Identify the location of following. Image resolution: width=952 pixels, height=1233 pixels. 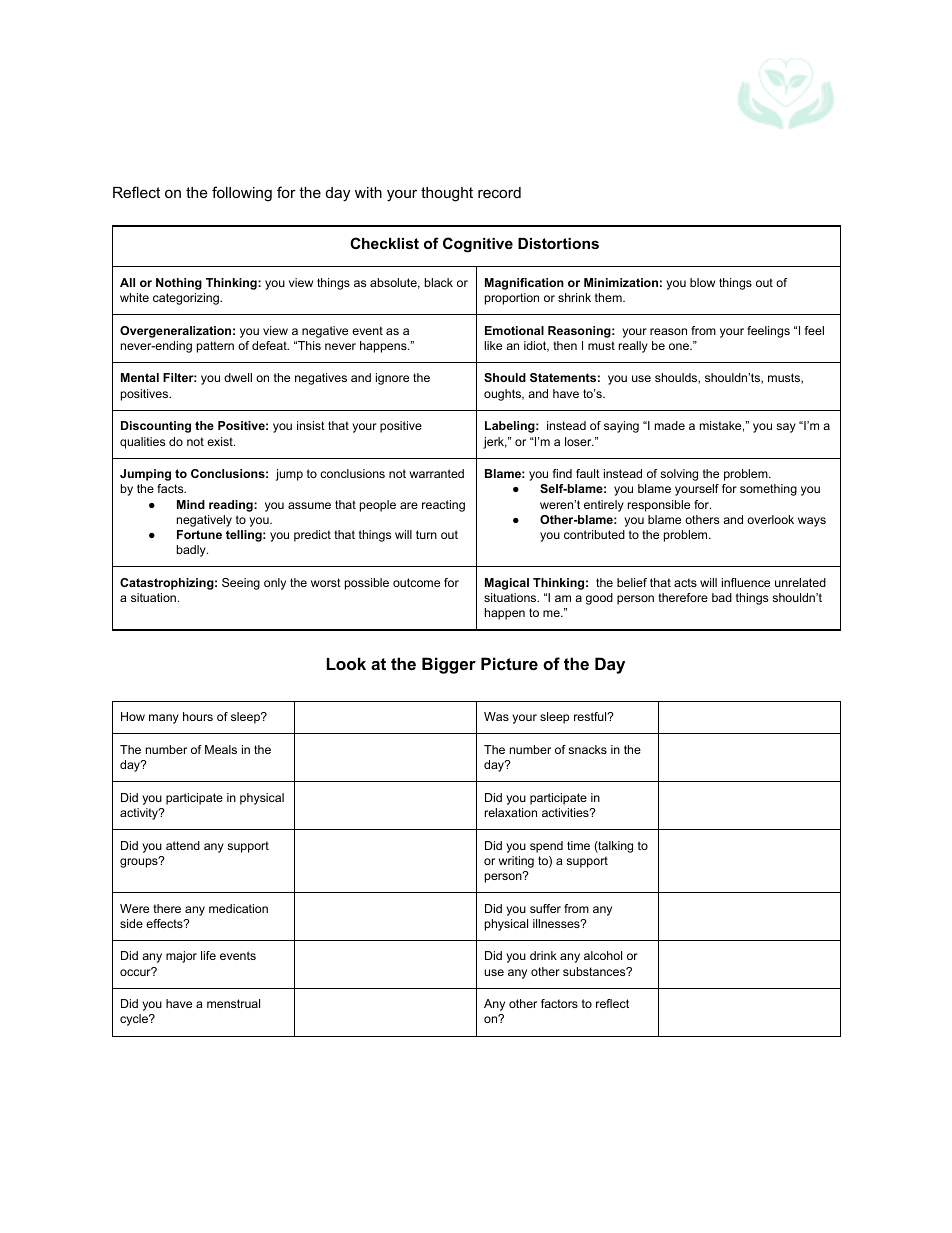
(242, 194).
